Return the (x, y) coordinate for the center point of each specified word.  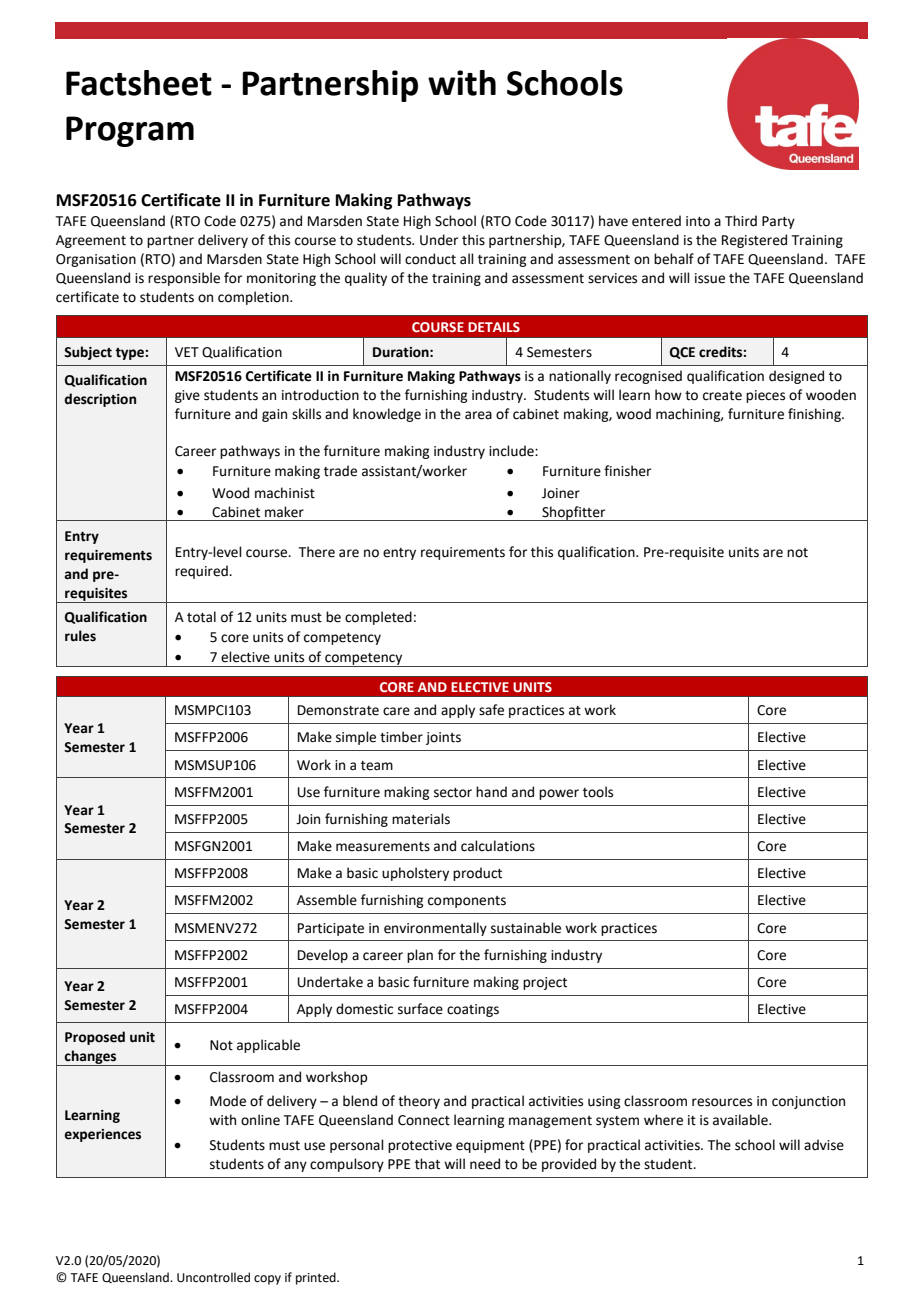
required (202, 572)
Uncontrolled (213, 1277)
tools (598, 792)
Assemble (327, 900)
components (467, 902)
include (512, 451)
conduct (430, 259)
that (427, 1164)
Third (741, 220)
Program (130, 131)
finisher (627, 471)
